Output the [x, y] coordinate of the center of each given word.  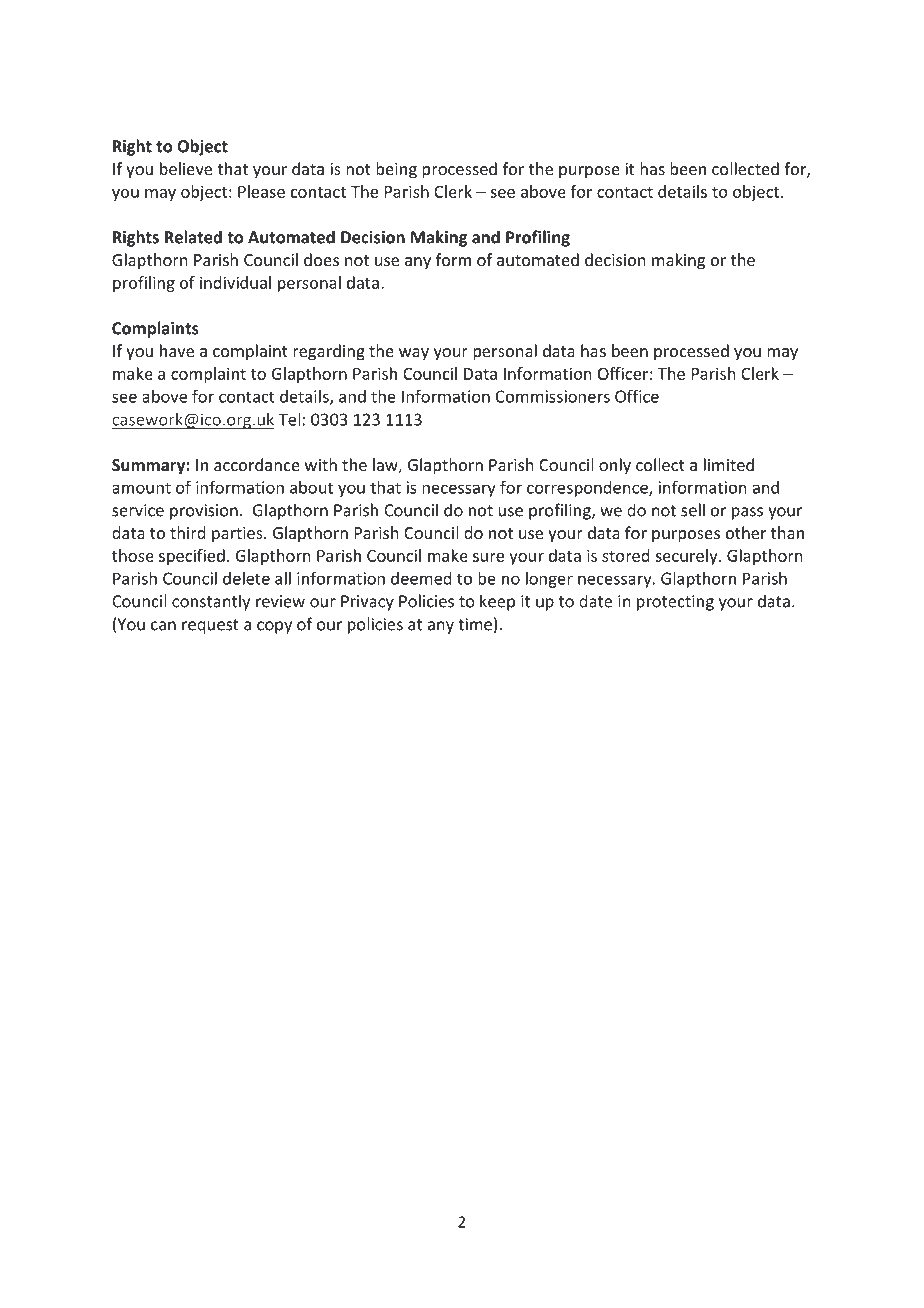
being [396, 170]
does [321, 259]
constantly [211, 602]
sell [693, 510]
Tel [289, 419]
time [475, 624]
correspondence [588, 489]
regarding [329, 352]
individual [235, 282]
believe [186, 168]
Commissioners [553, 396]
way [414, 354]
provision [204, 512]
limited [729, 464]
